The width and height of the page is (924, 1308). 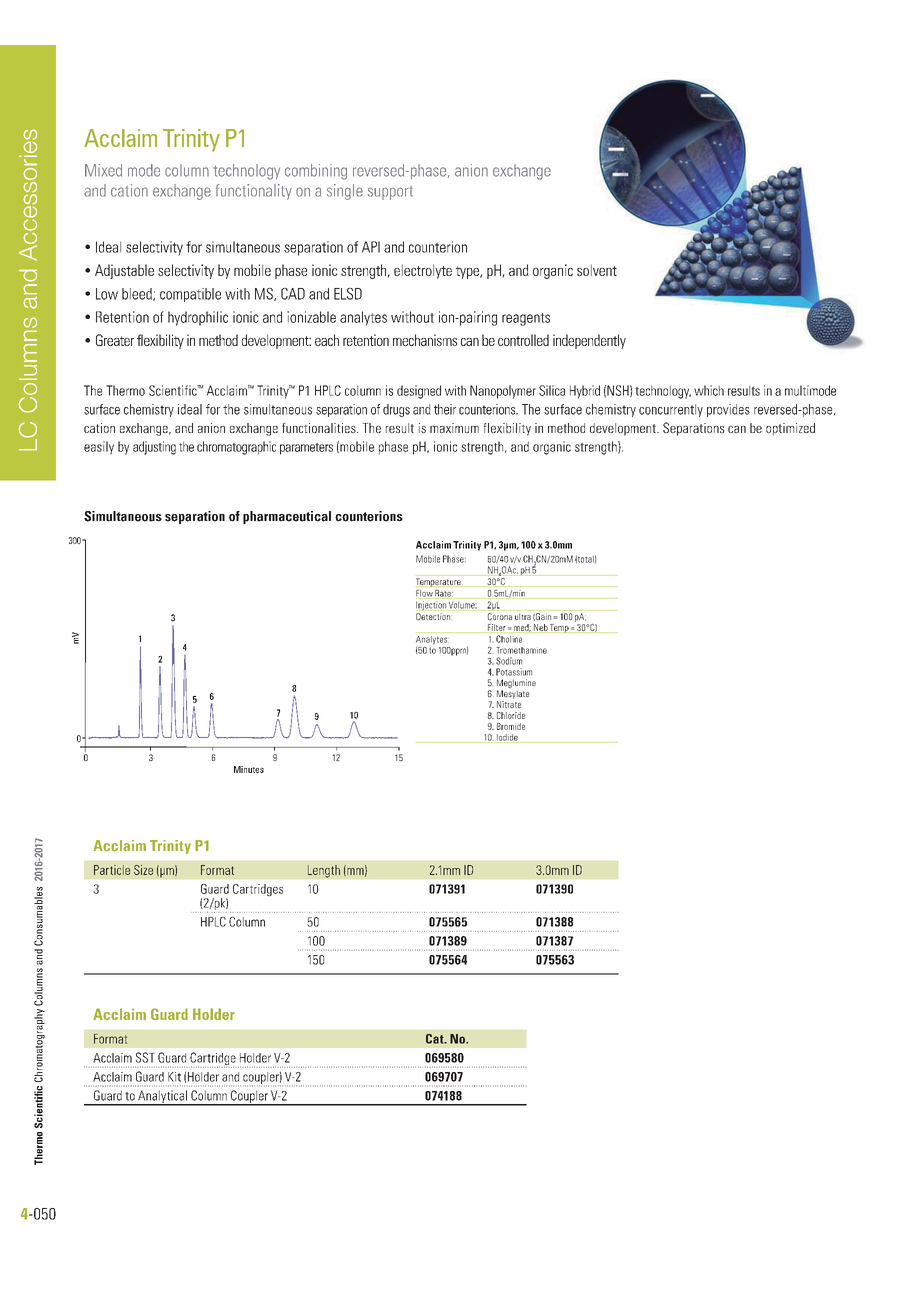 I want to click on functionality, so click(x=254, y=192).
